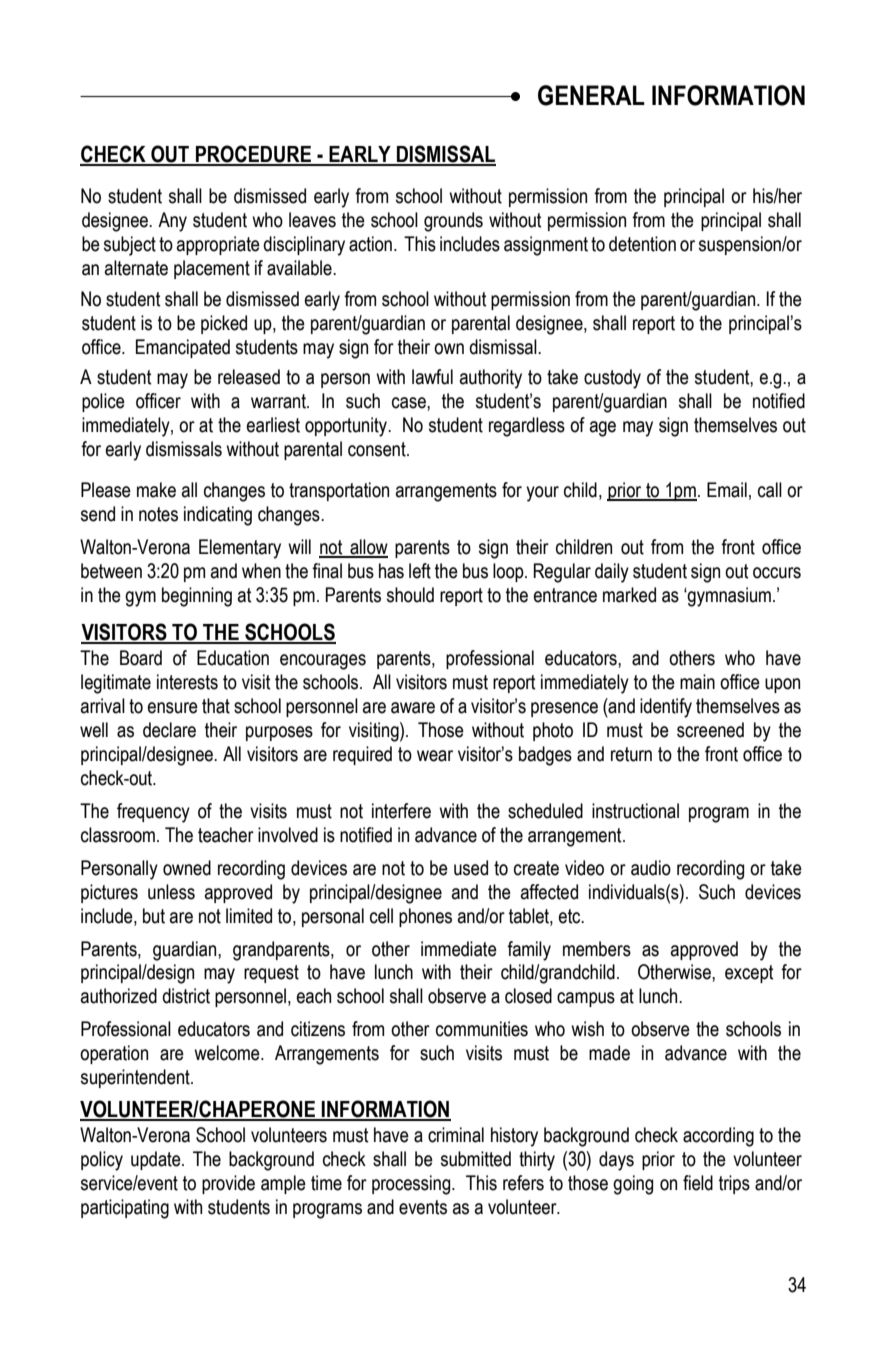  I want to click on processing, so click(412, 1185).
